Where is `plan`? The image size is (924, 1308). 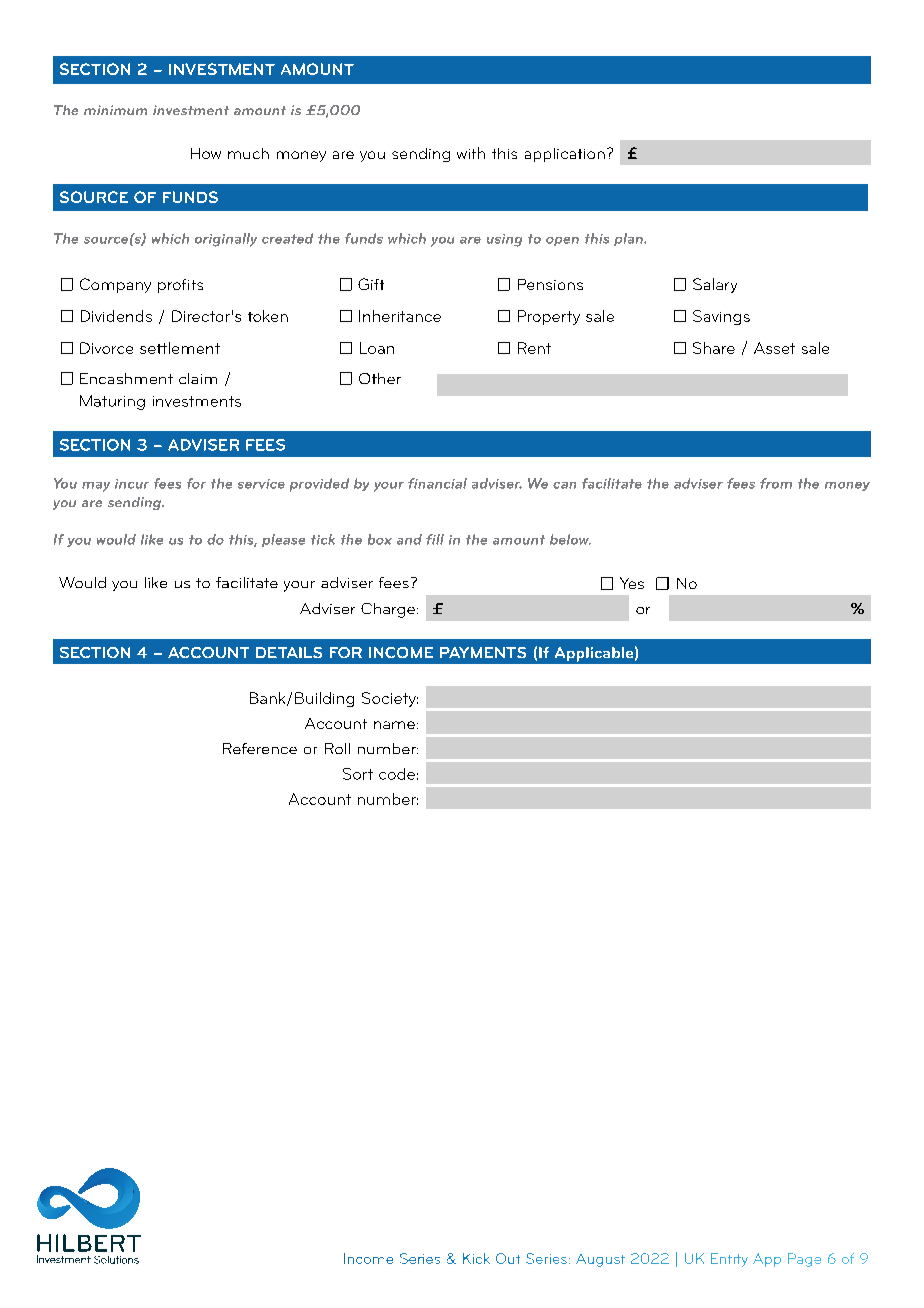
plan is located at coordinates (629, 239).
